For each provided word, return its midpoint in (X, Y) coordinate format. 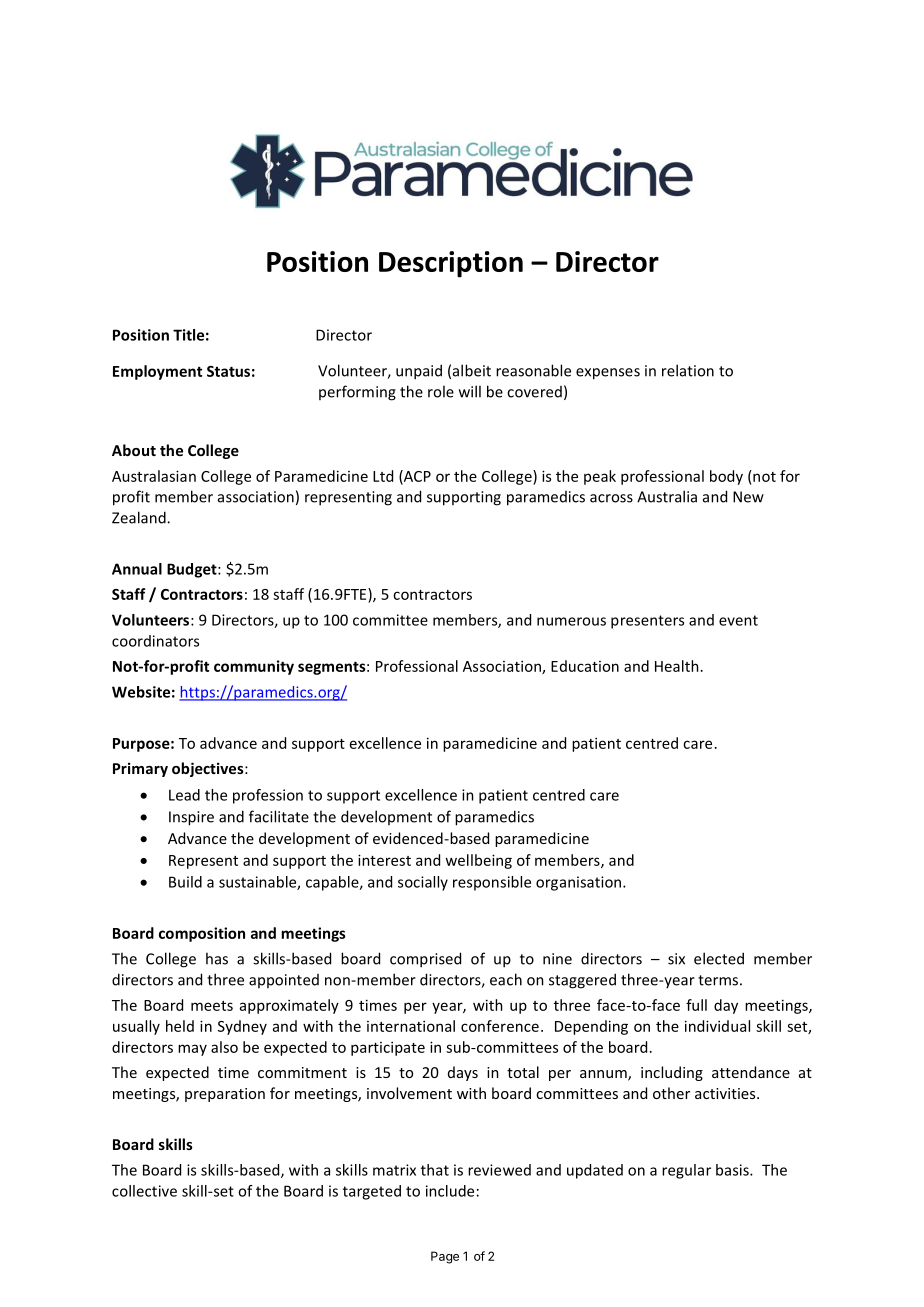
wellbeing (478, 861)
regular (686, 1171)
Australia (667, 496)
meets (212, 1006)
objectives (209, 769)
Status (228, 371)
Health (677, 666)
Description (451, 264)
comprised (425, 960)
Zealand (140, 517)
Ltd (383, 476)
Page (445, 1257)
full (696, 1005)
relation (688, 370)
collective (144, 1191)
